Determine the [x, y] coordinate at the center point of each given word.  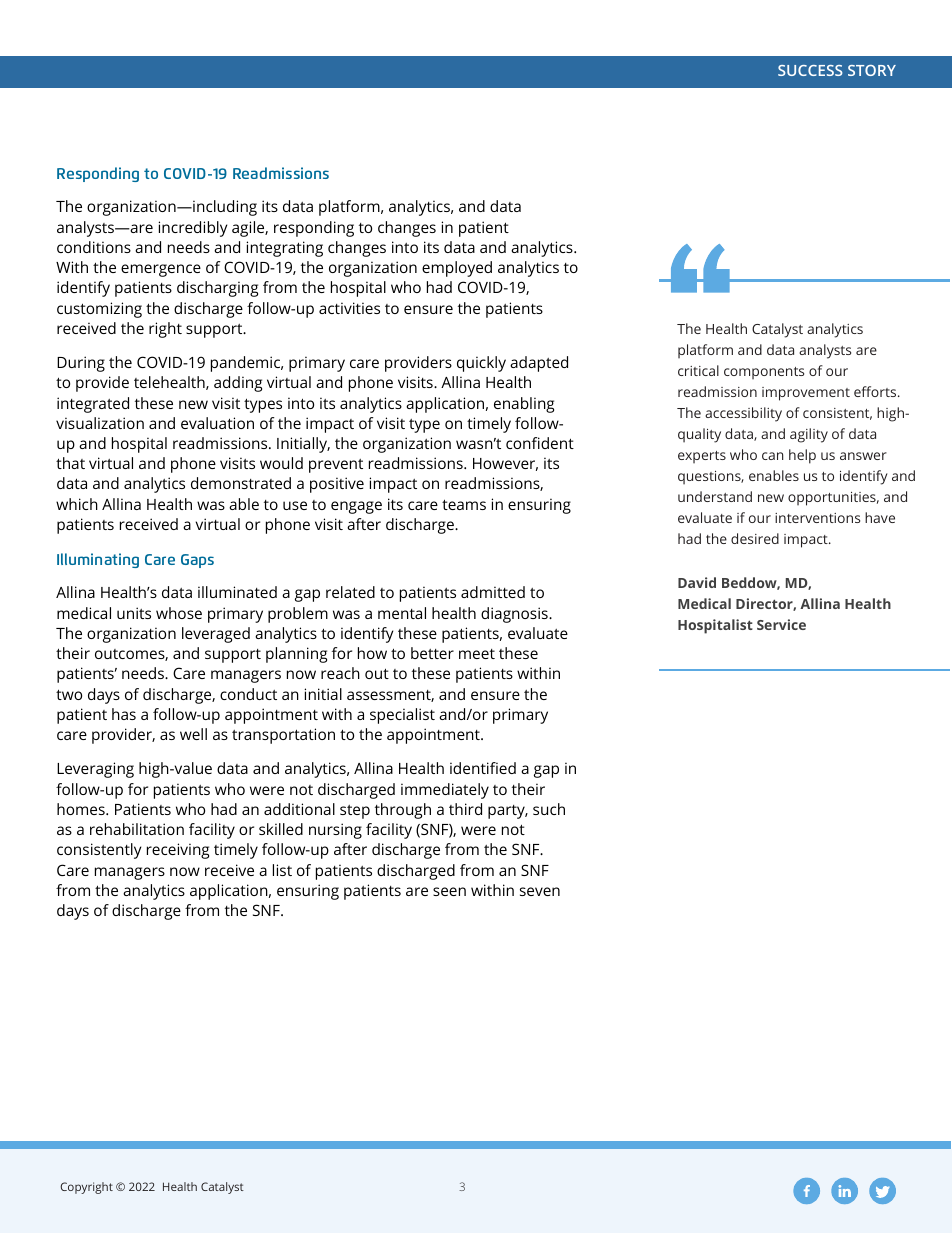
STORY [872, 70]
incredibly [192, 229]
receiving [178, 851]
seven [540, 891]
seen [449, 891]
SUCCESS [810, 70]
